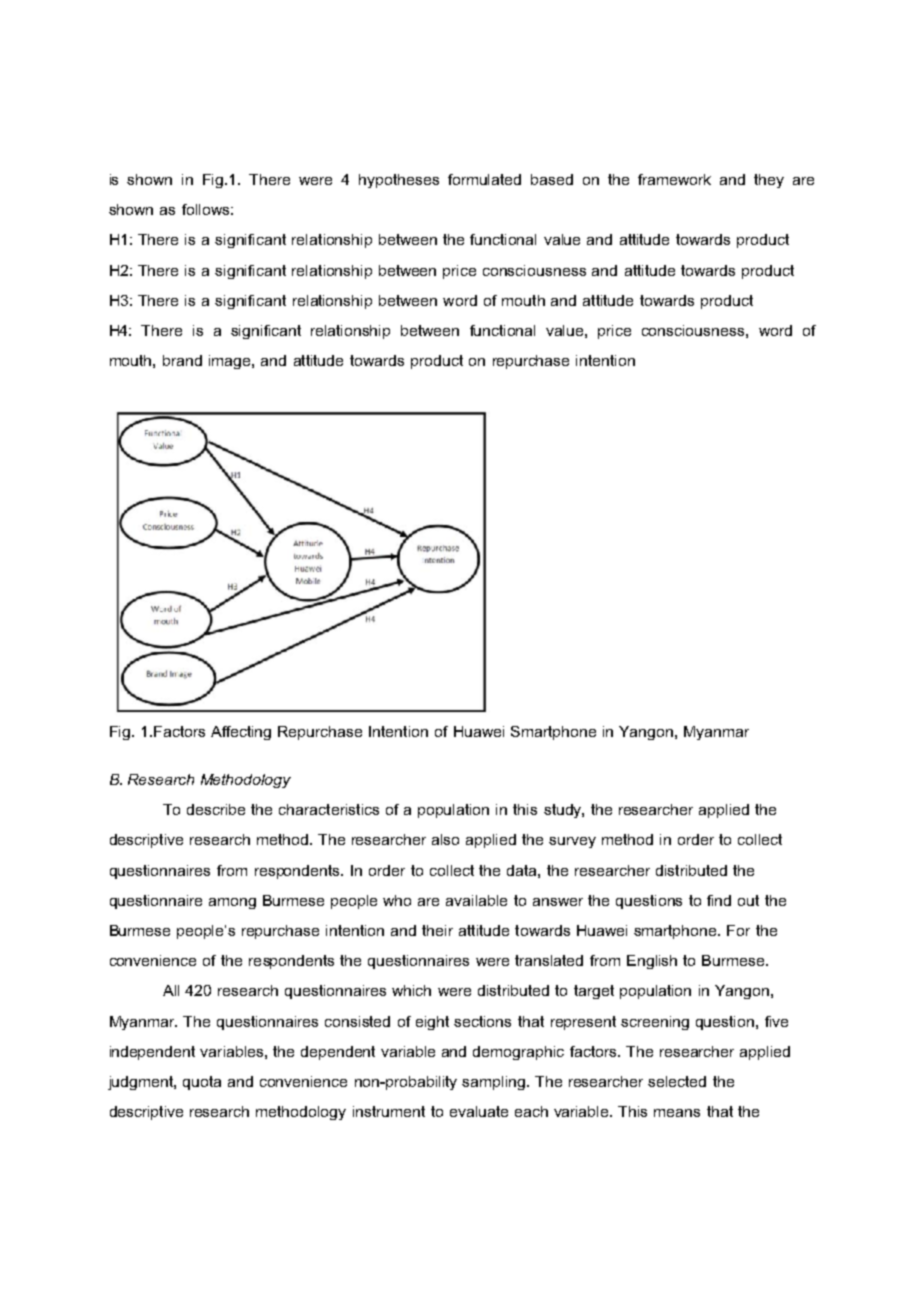 This screenshot has width=924, height=1308. What do you see at coordinates (182, 360) in the screenshot?
I see `brand` at bounding box center [182, 360].
